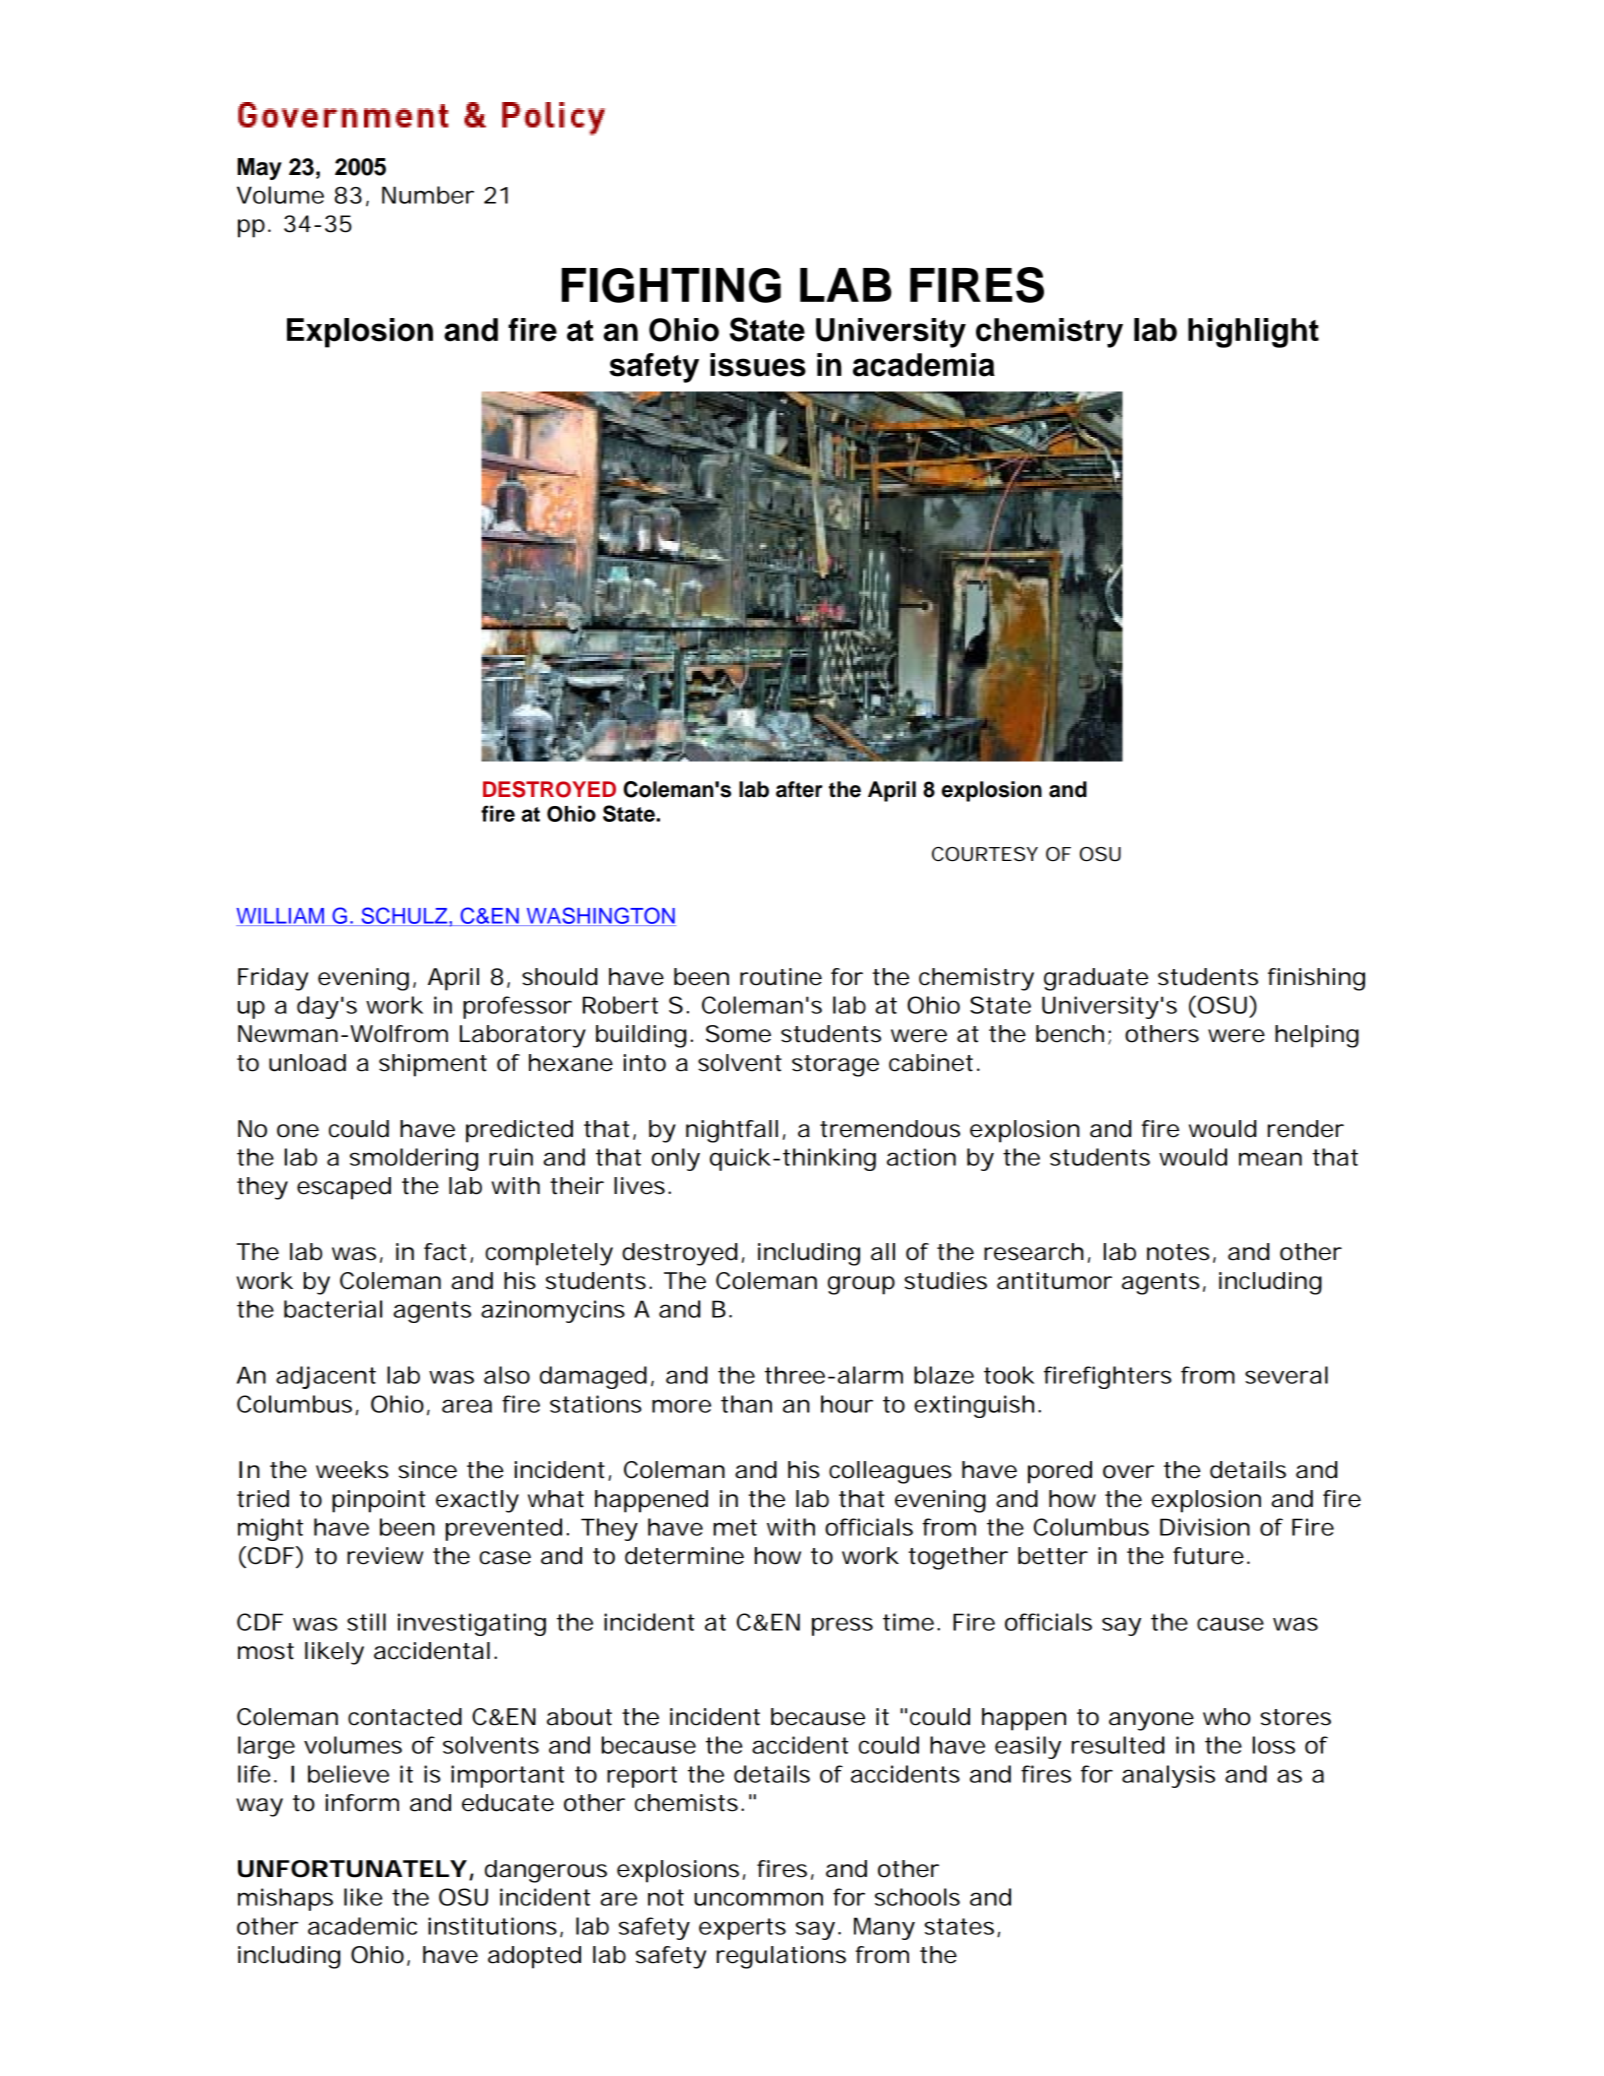 The width and height of the screenshot is (1604, 2076). I want to click on after, so click(799, 789).
